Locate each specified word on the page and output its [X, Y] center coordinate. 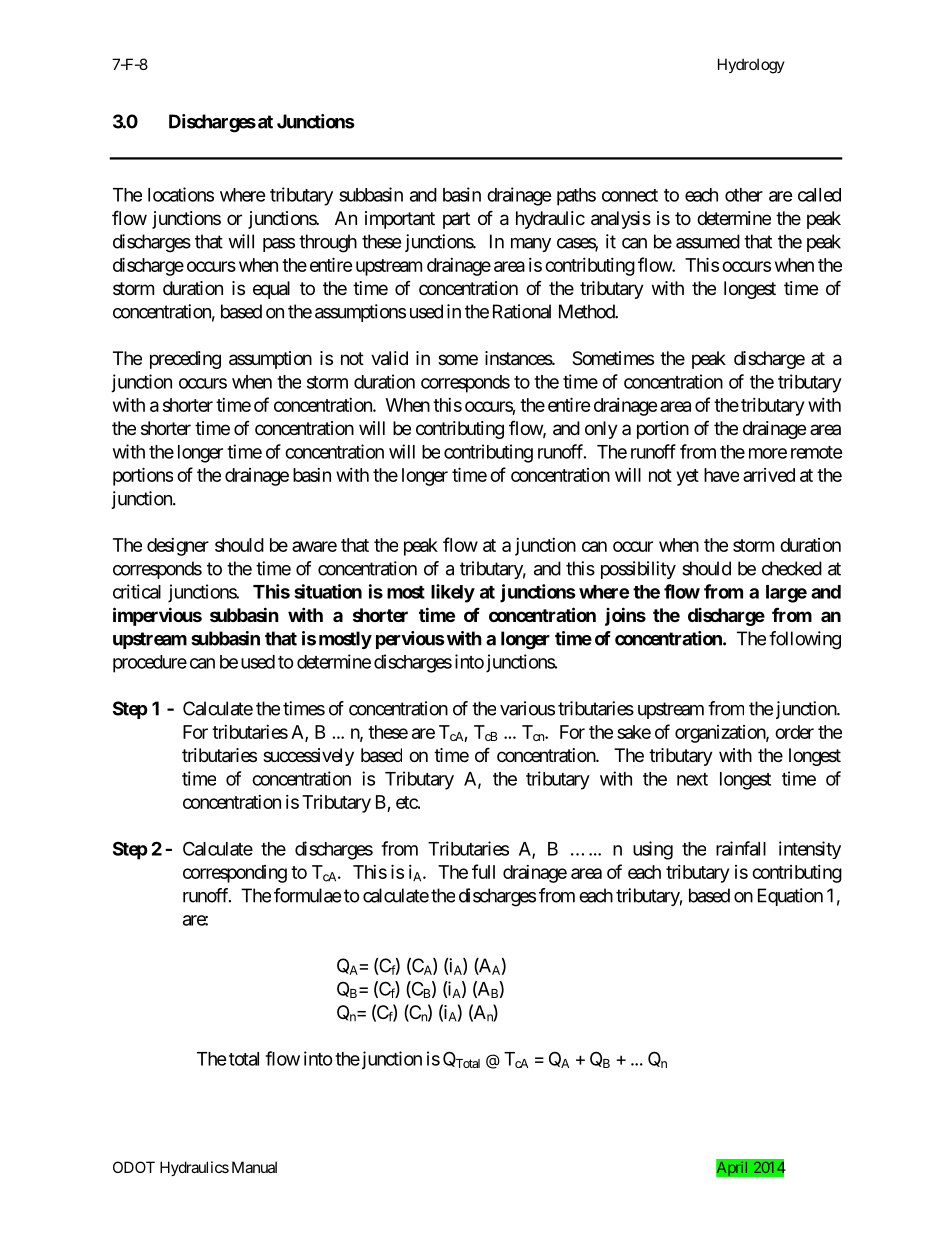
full [483, 871]
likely [453, 593]
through [328, 243]
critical [137, 591]
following [805, 640]
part [456, 220]
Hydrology [751, 66]
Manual [254, 1167]
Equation [790, 897]
